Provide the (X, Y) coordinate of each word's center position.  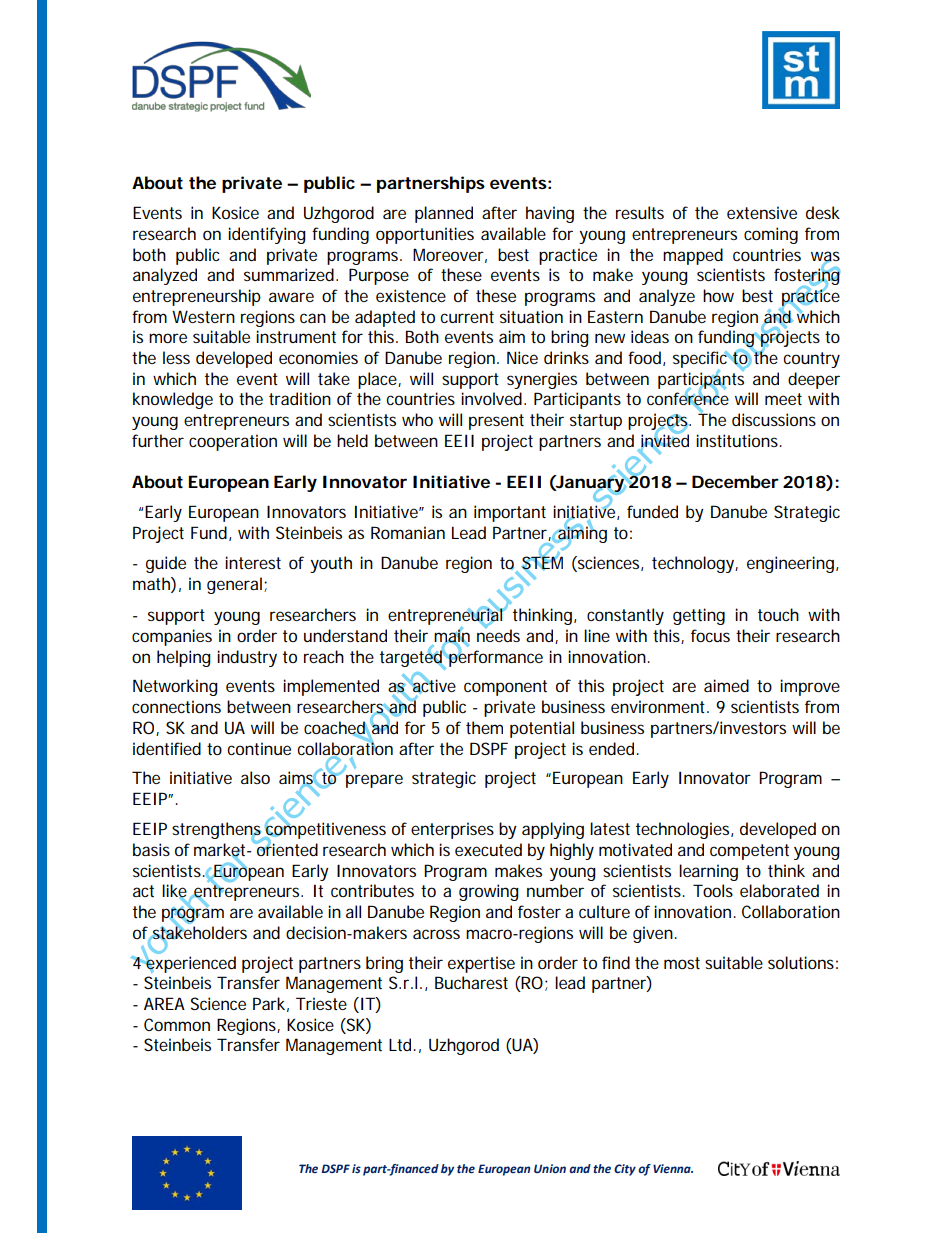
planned (444, 214)
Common (177, 1024)
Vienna (673, 1168)
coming (771, 235)
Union (550, 1168)
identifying (267, 235)
